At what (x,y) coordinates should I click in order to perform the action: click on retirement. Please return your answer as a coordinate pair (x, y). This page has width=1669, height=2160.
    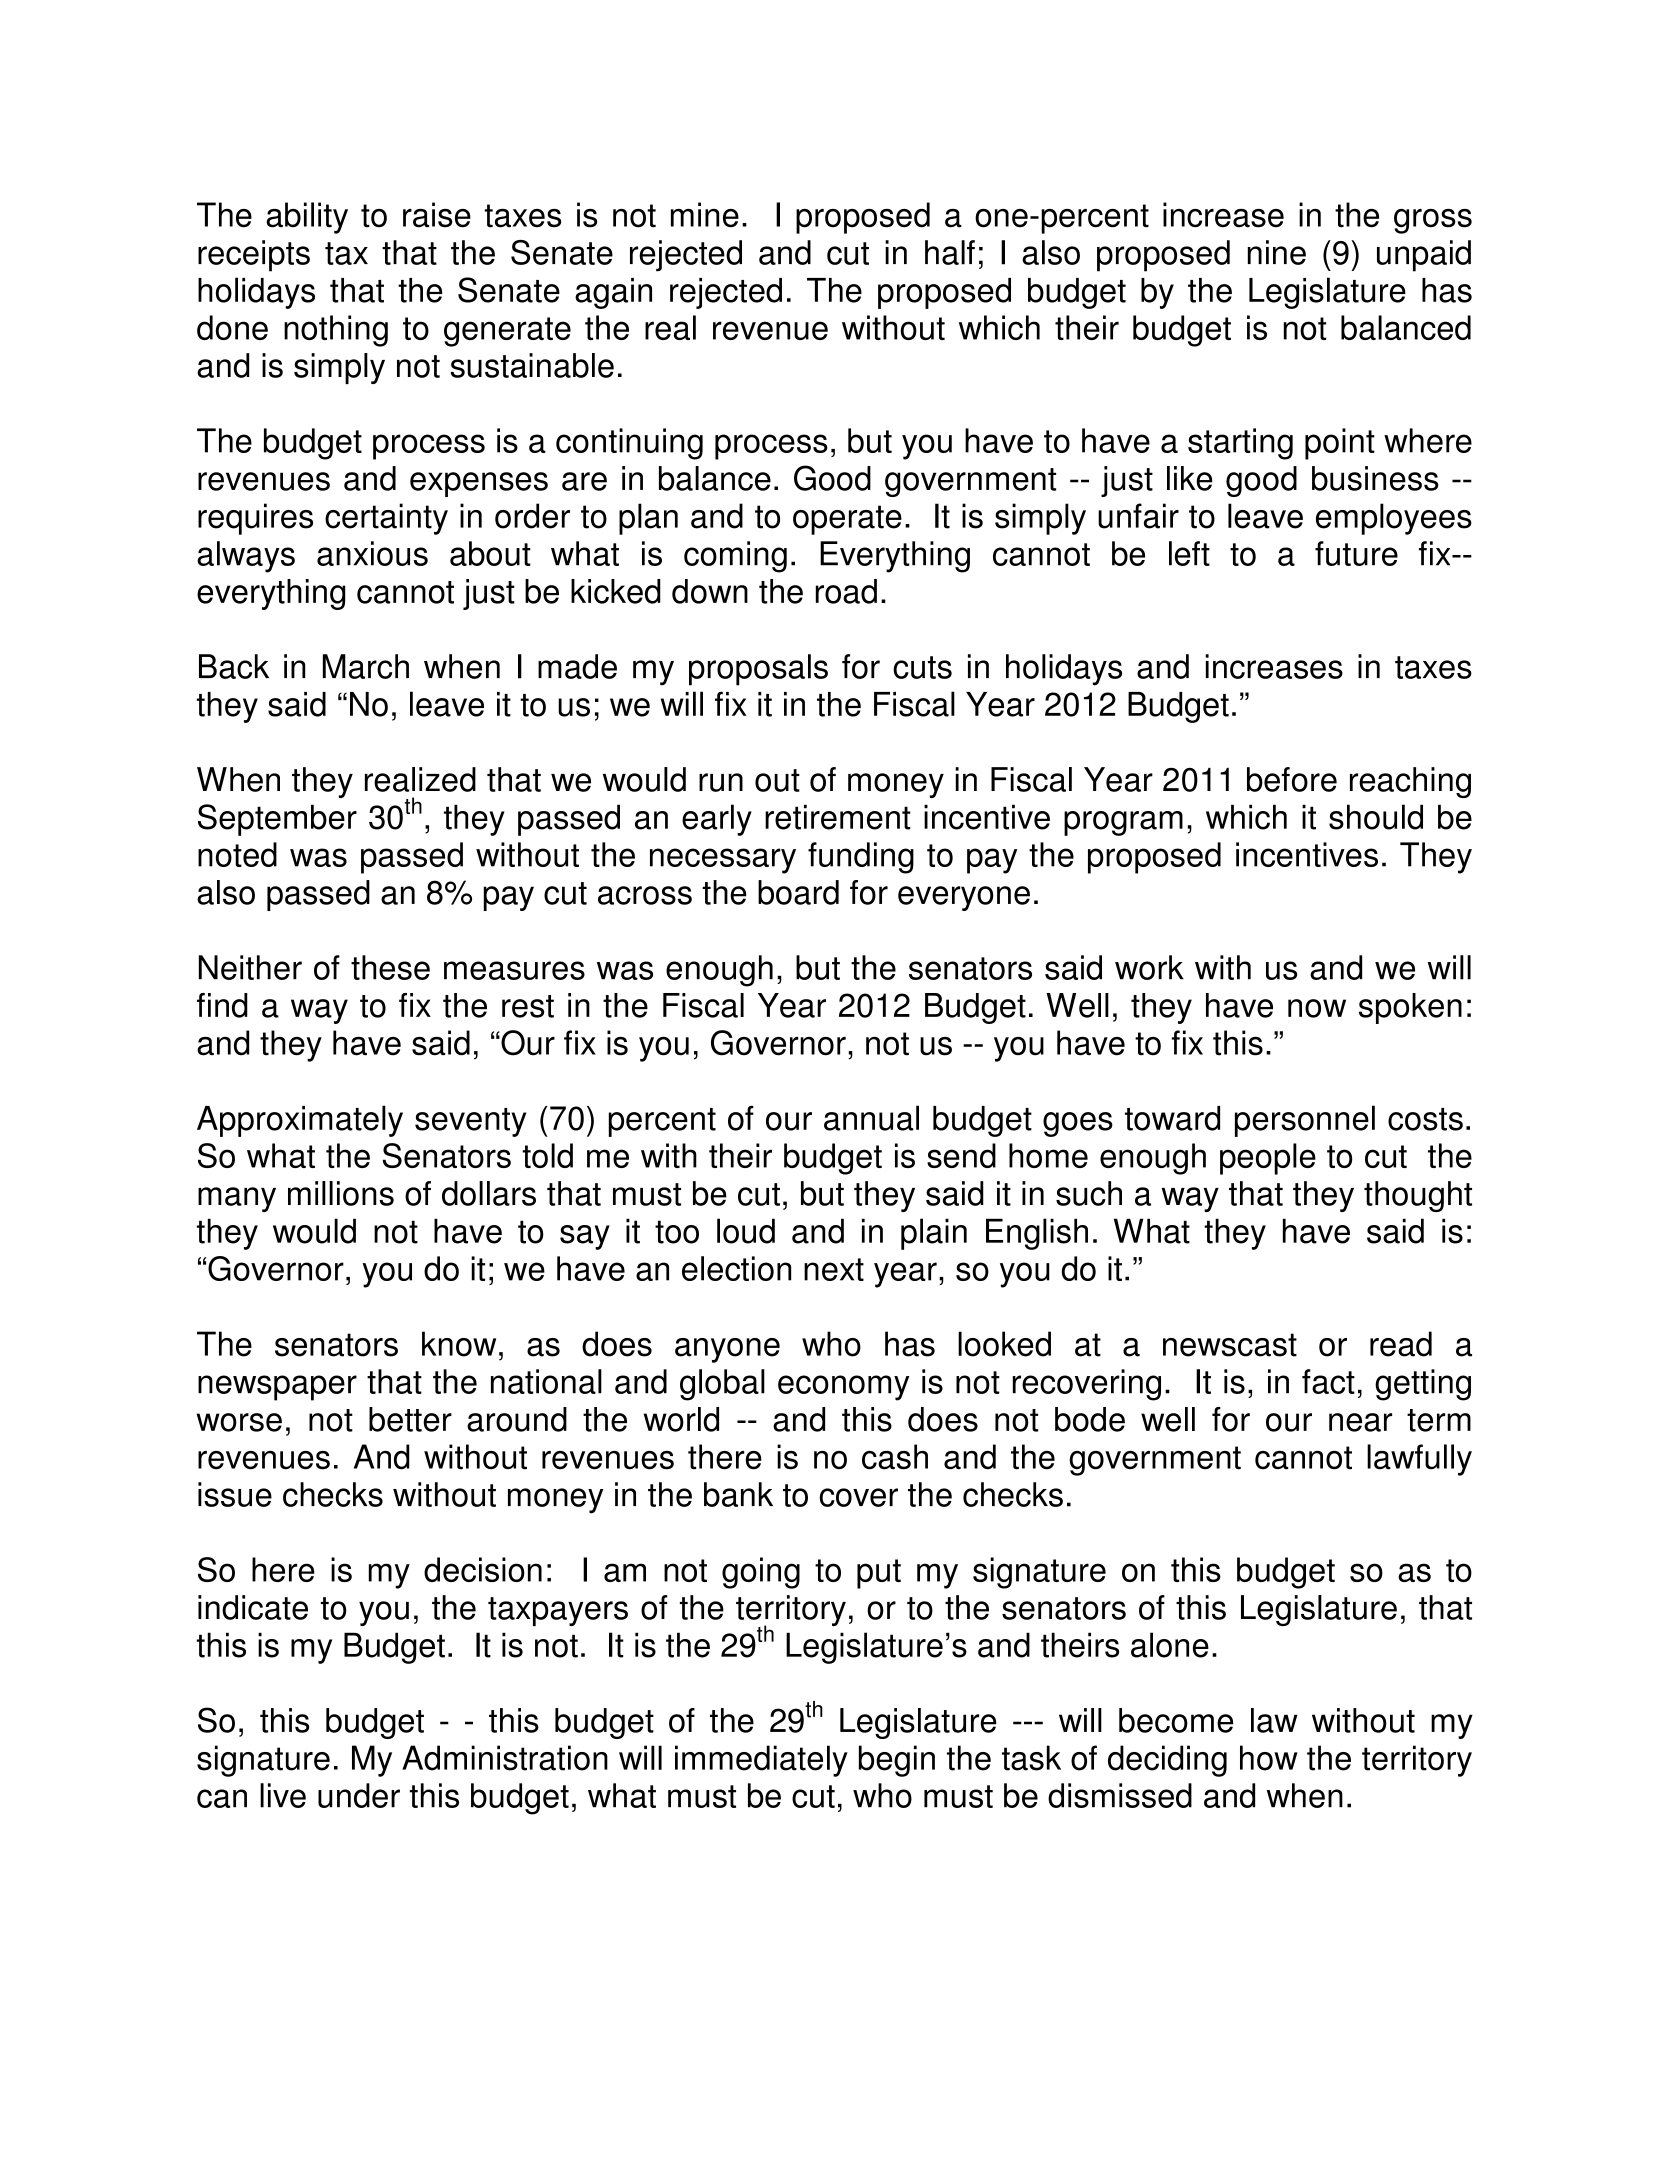
    Looking at the image, I should click on (838, 817).
